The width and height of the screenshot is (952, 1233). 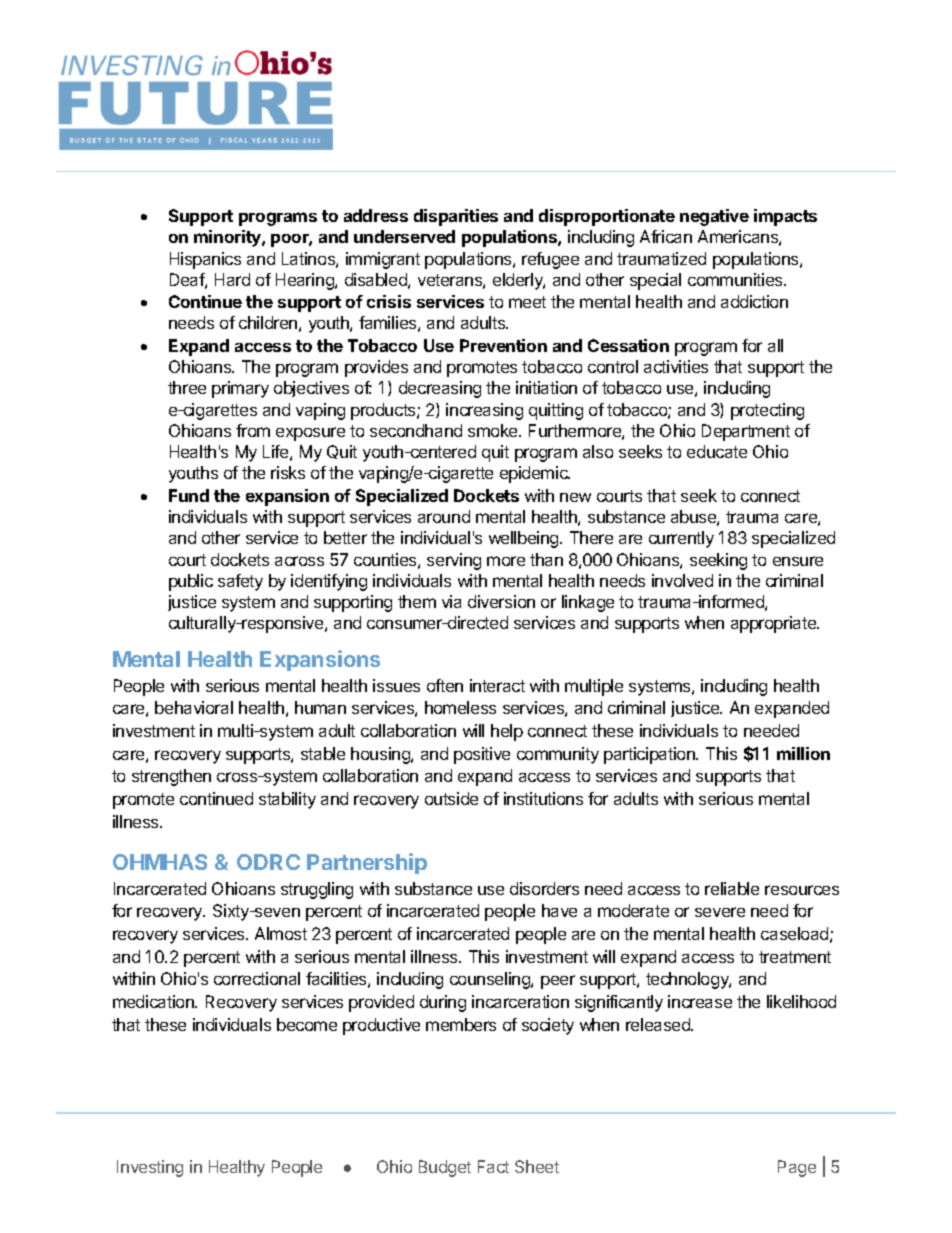 What do you see at coordinates (456, 217) in the screenshot?
I see `disparities` at bounding box center [456, 217].
